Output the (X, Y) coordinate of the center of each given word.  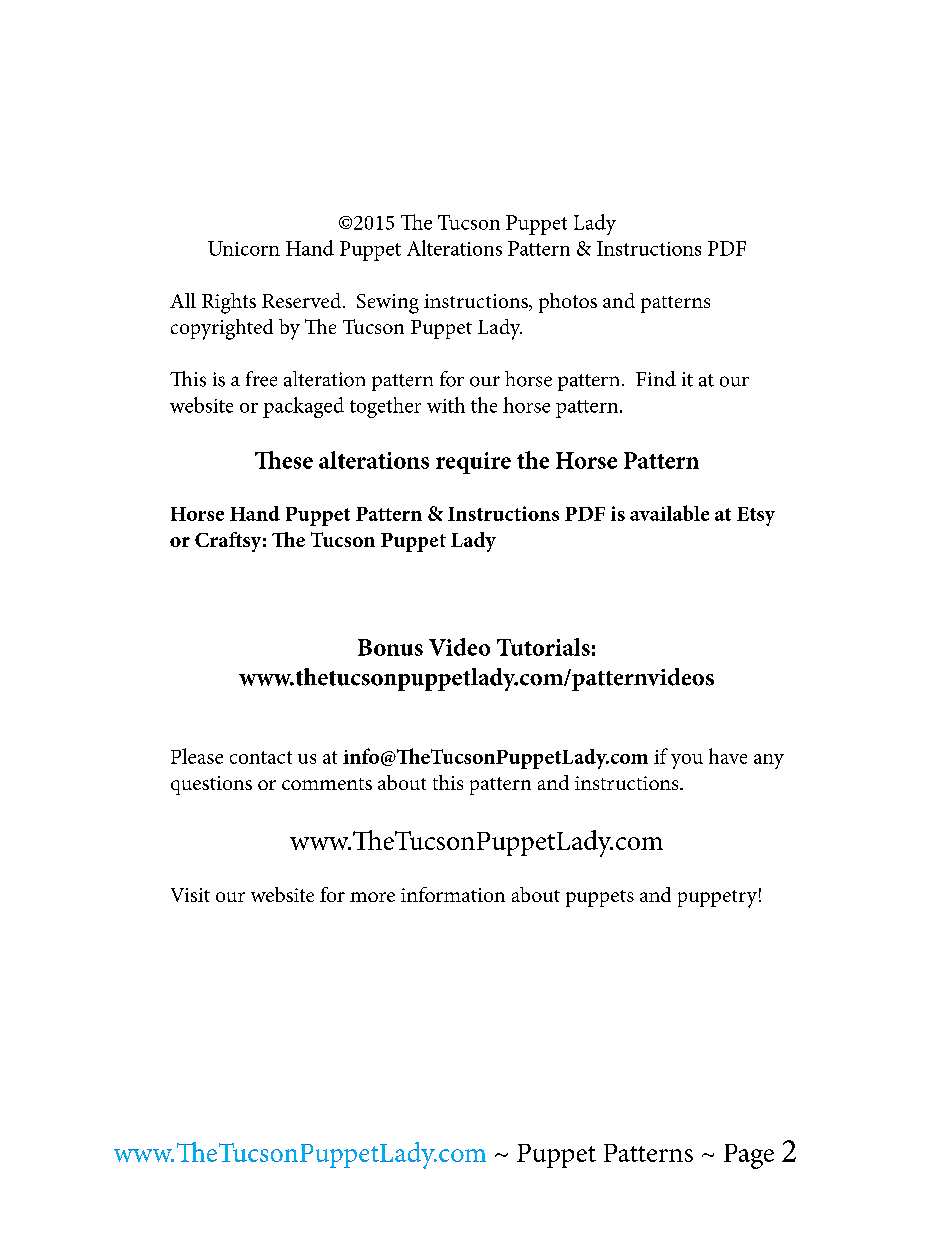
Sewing (388, 304)
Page (749, 1156)
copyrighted (222, 329)
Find (656, 379)
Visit (190, 895)
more (372, 897)
